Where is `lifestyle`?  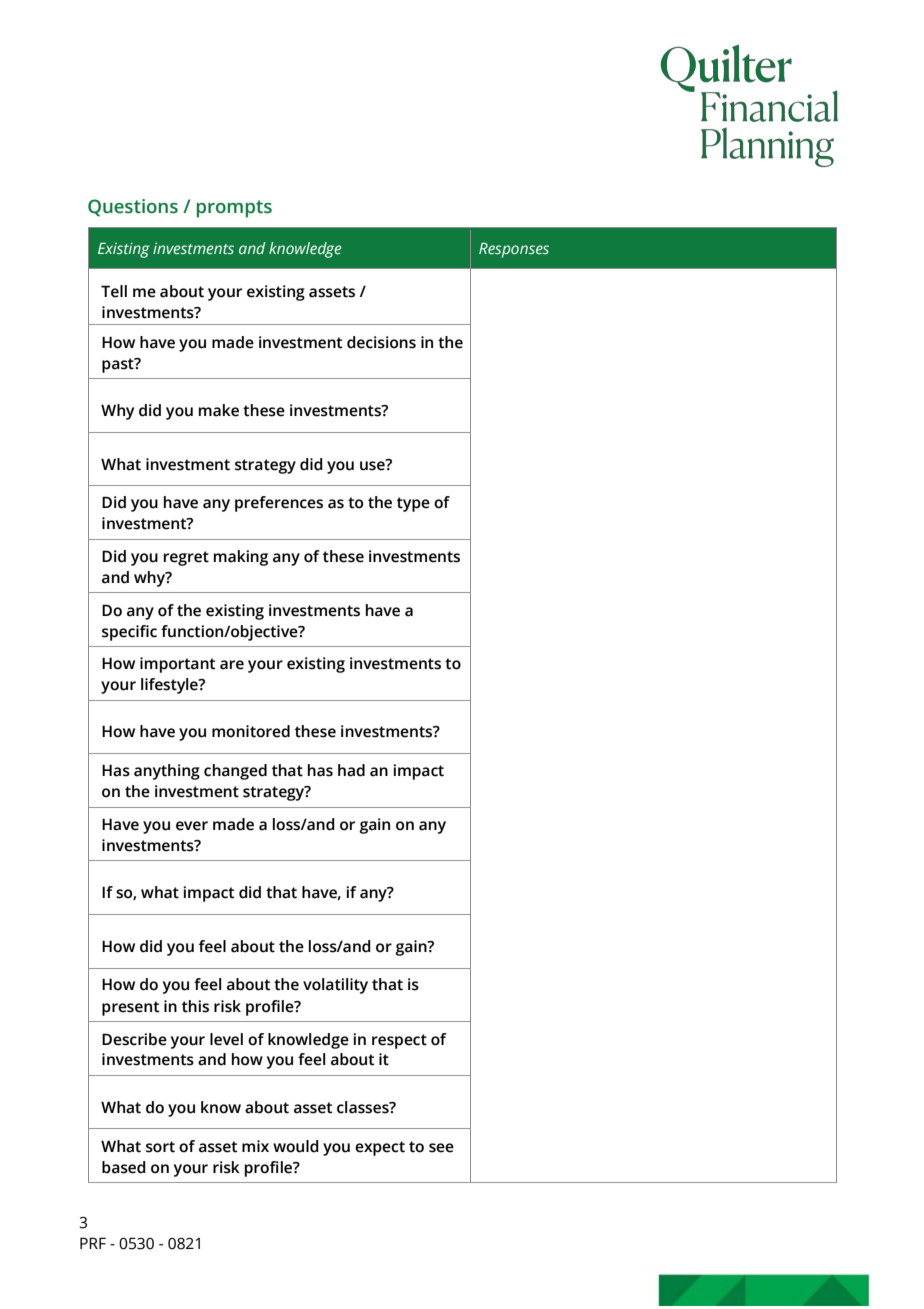 lifestyle is located at coordinates (170, 686).
